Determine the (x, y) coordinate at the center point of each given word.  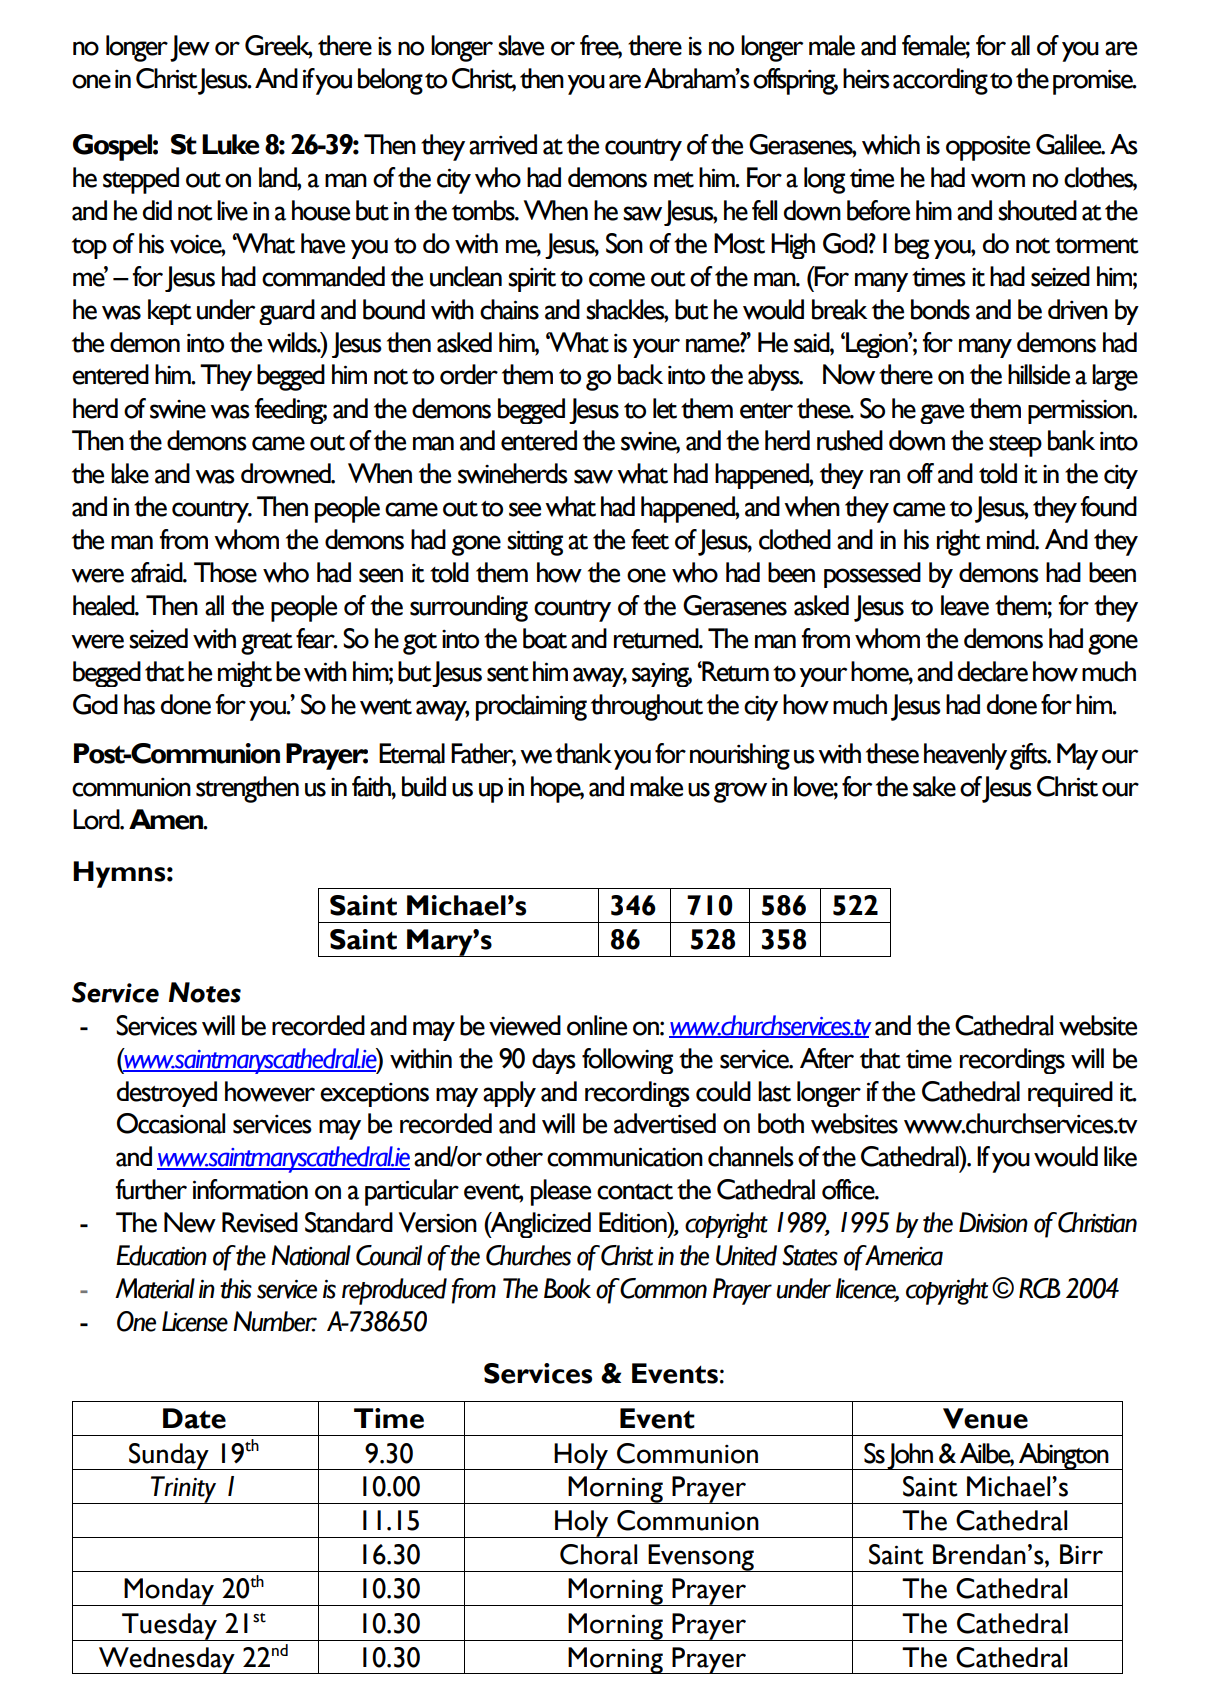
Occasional (171, 1123)
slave (521, 45)
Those (225, 572)
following (627, 1061)
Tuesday (169, 1627)
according (940, 81)
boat (545, 638)
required (1070, 1094)
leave (965, 605)
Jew (190, 48)
